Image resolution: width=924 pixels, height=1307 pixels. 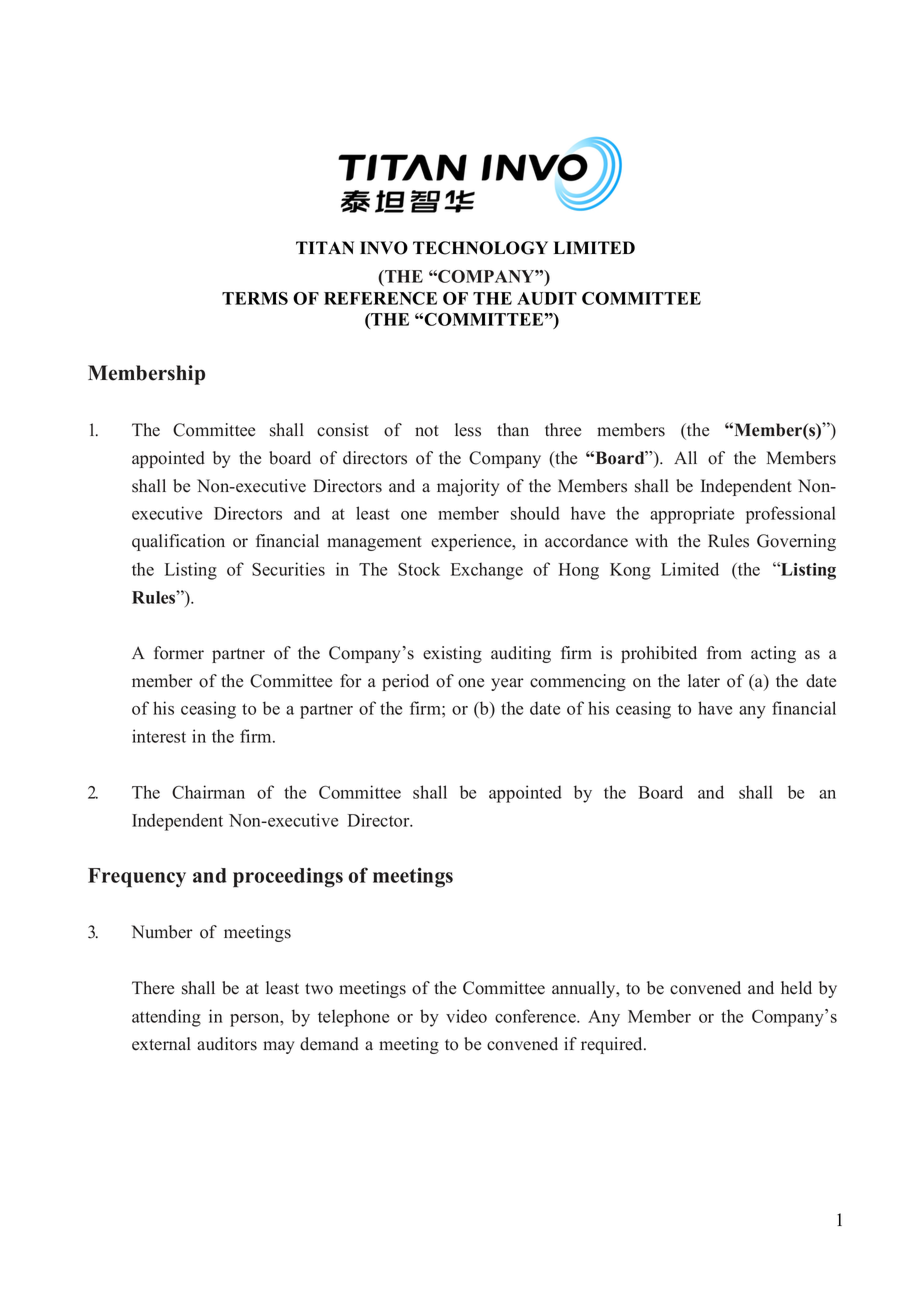 I want to click on attending, so click(x=166, y=1018).
